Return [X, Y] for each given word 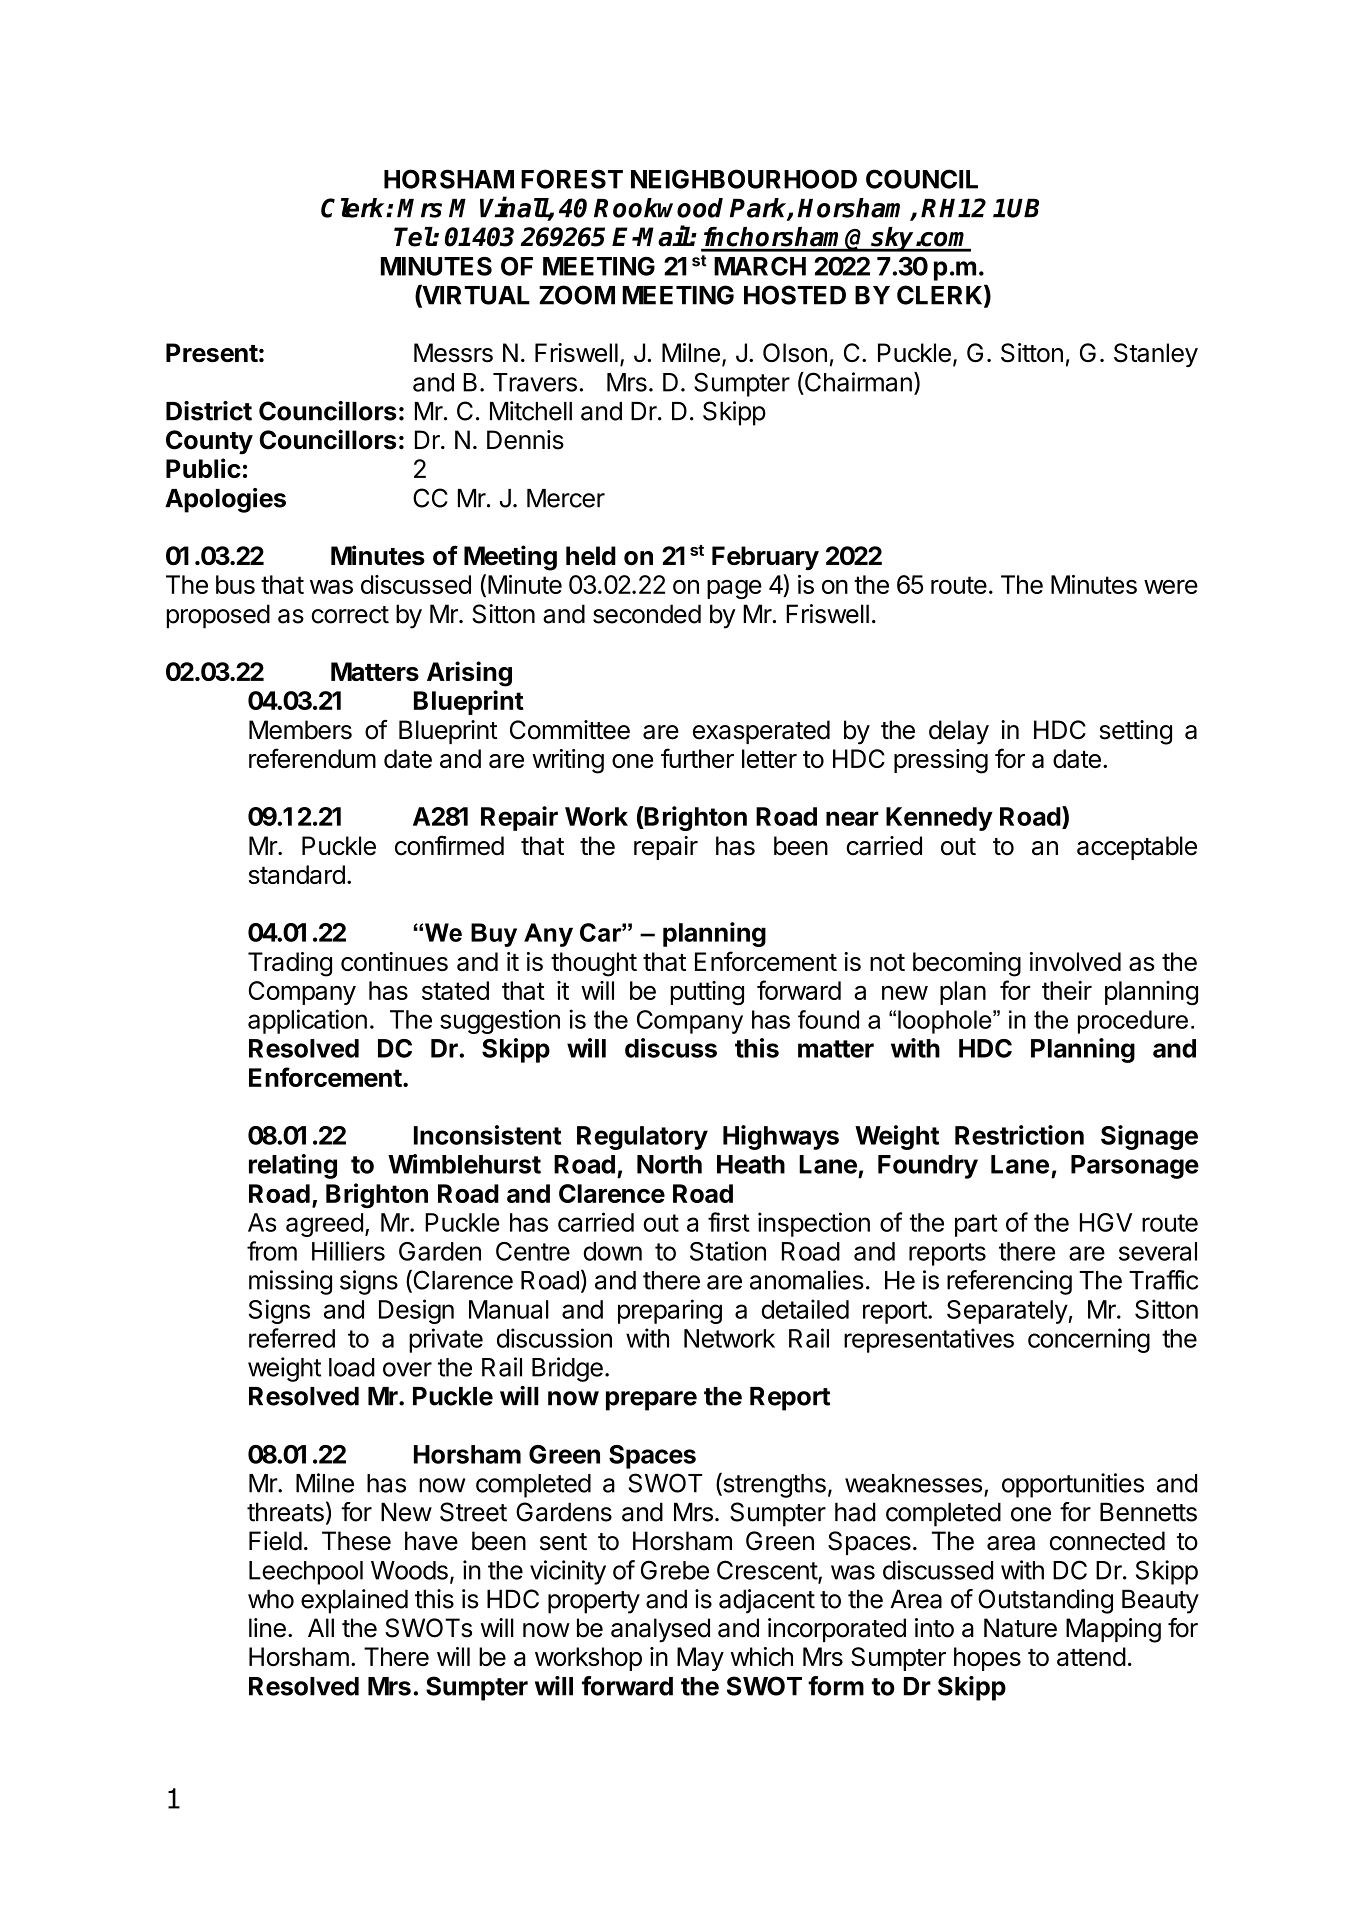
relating [293, 1166]
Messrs [453, 353]
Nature [1020, 1628]
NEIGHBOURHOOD [744, 179]
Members [300, 730]
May [700, 1659]
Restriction [1019, 1135]
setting [1136, 732]
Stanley [1156, 355]
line [267, 1628]
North [669, 1164]
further [697, 758]
